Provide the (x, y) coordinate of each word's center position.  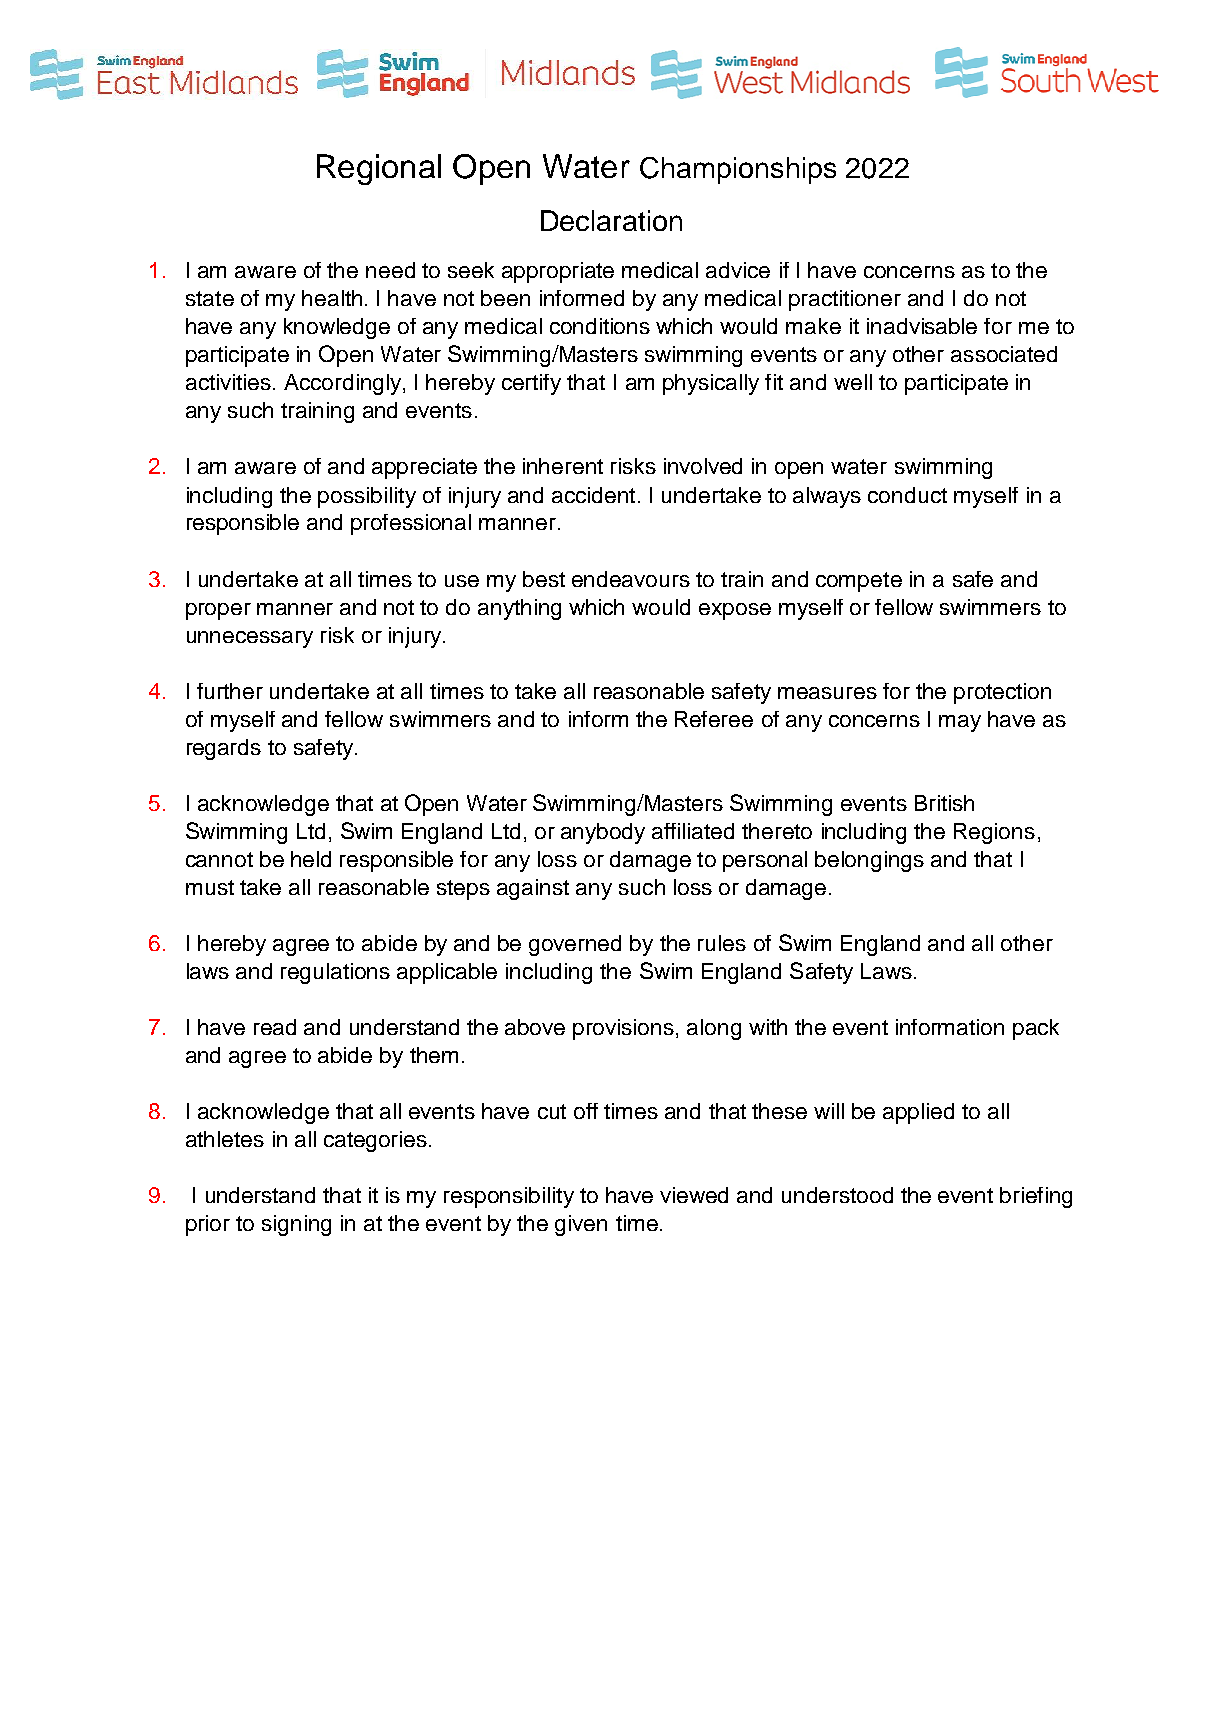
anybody (603, 833)
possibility (367, 497)
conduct (907, 495)
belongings (869, 861)
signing (296, 1225)
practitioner (845, 300)
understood (837, 1195)
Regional (379, 169)
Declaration (611, 220)
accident (593, 495)
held (311, 859)
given (581, 1225)
